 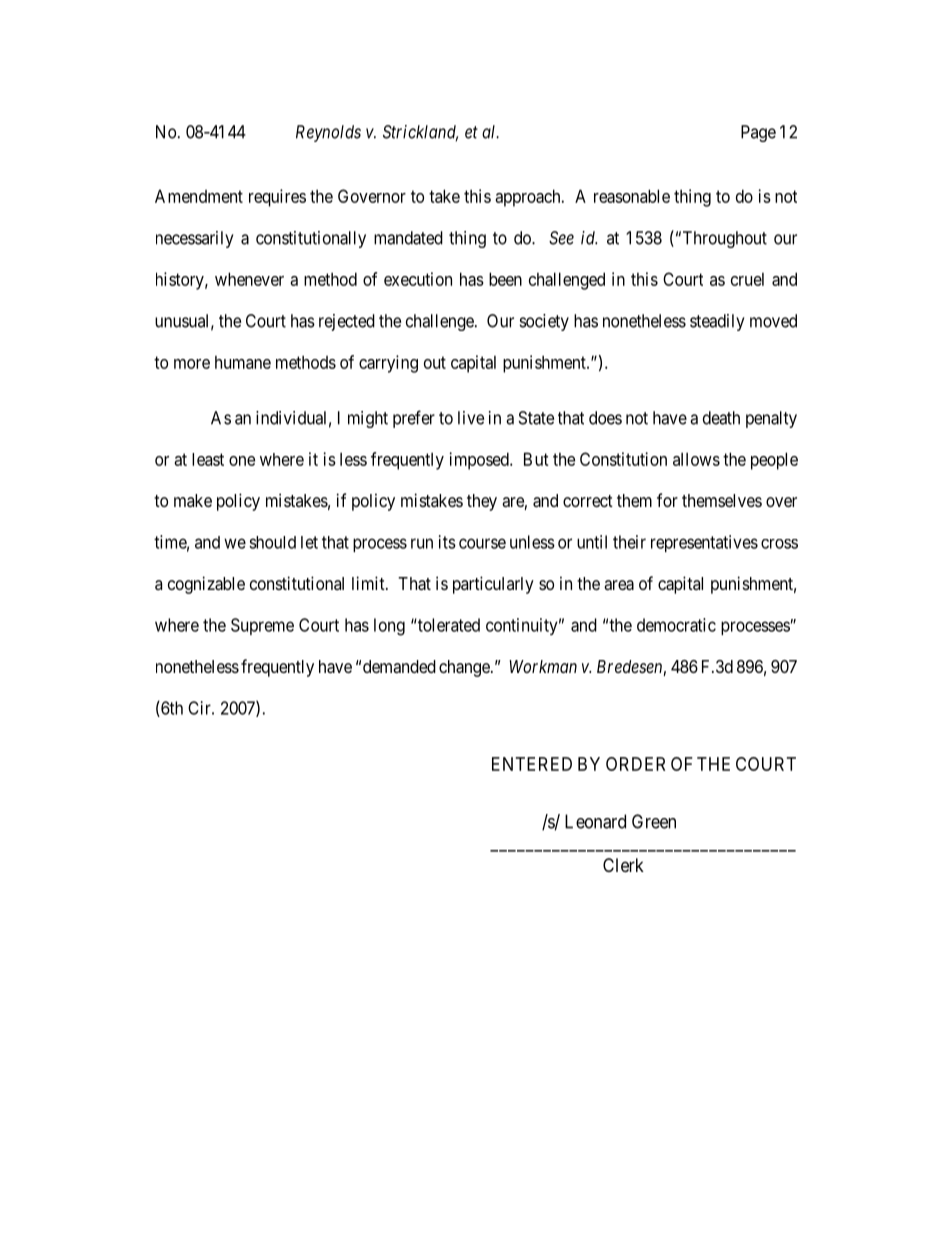 I want to click on particularly, so click(x=493, y=585).
